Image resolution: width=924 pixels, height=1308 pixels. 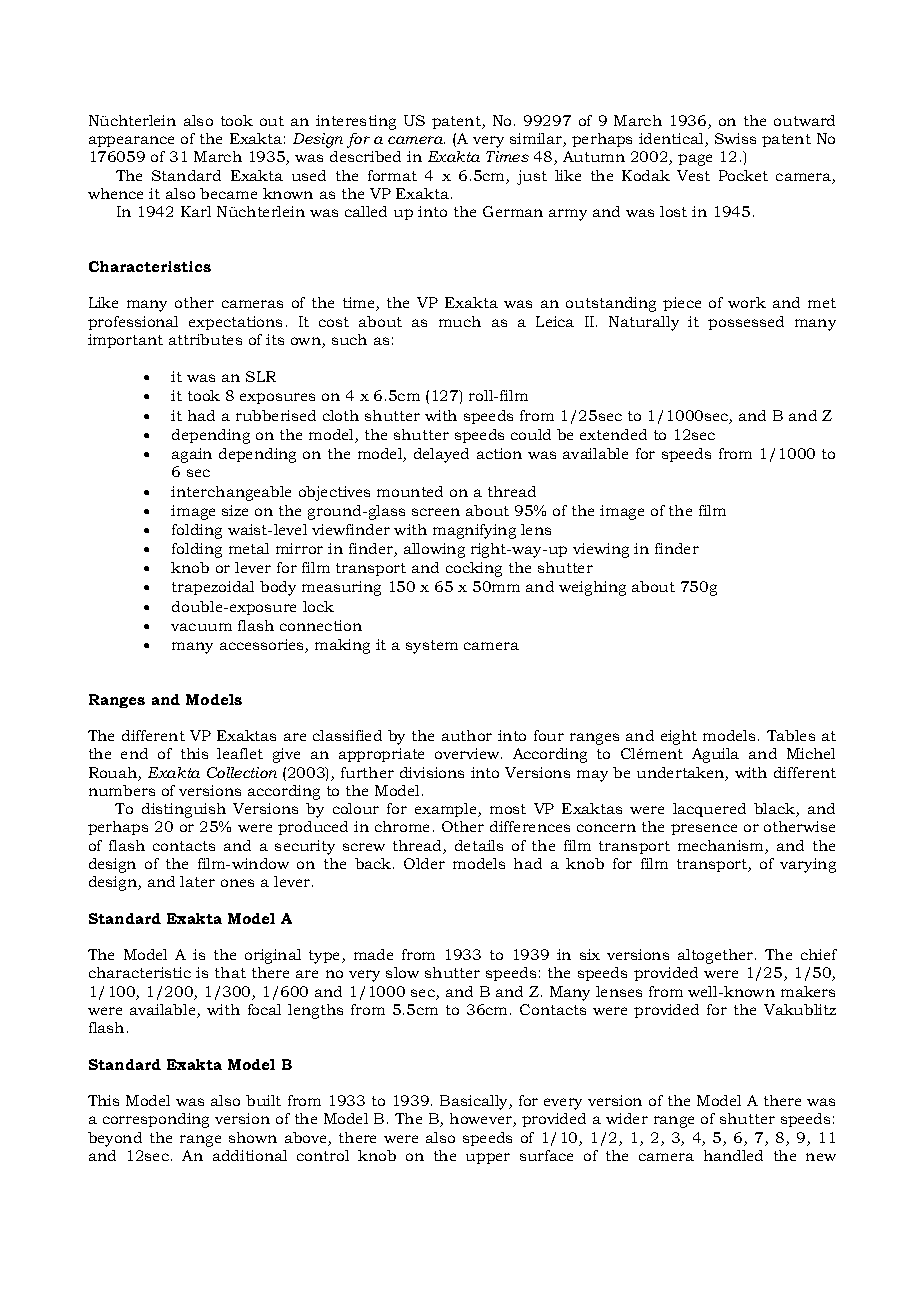 What do you see at coordinates (532, 177) in the screenshot?
I see `just` at bounding box center [532, 177].
